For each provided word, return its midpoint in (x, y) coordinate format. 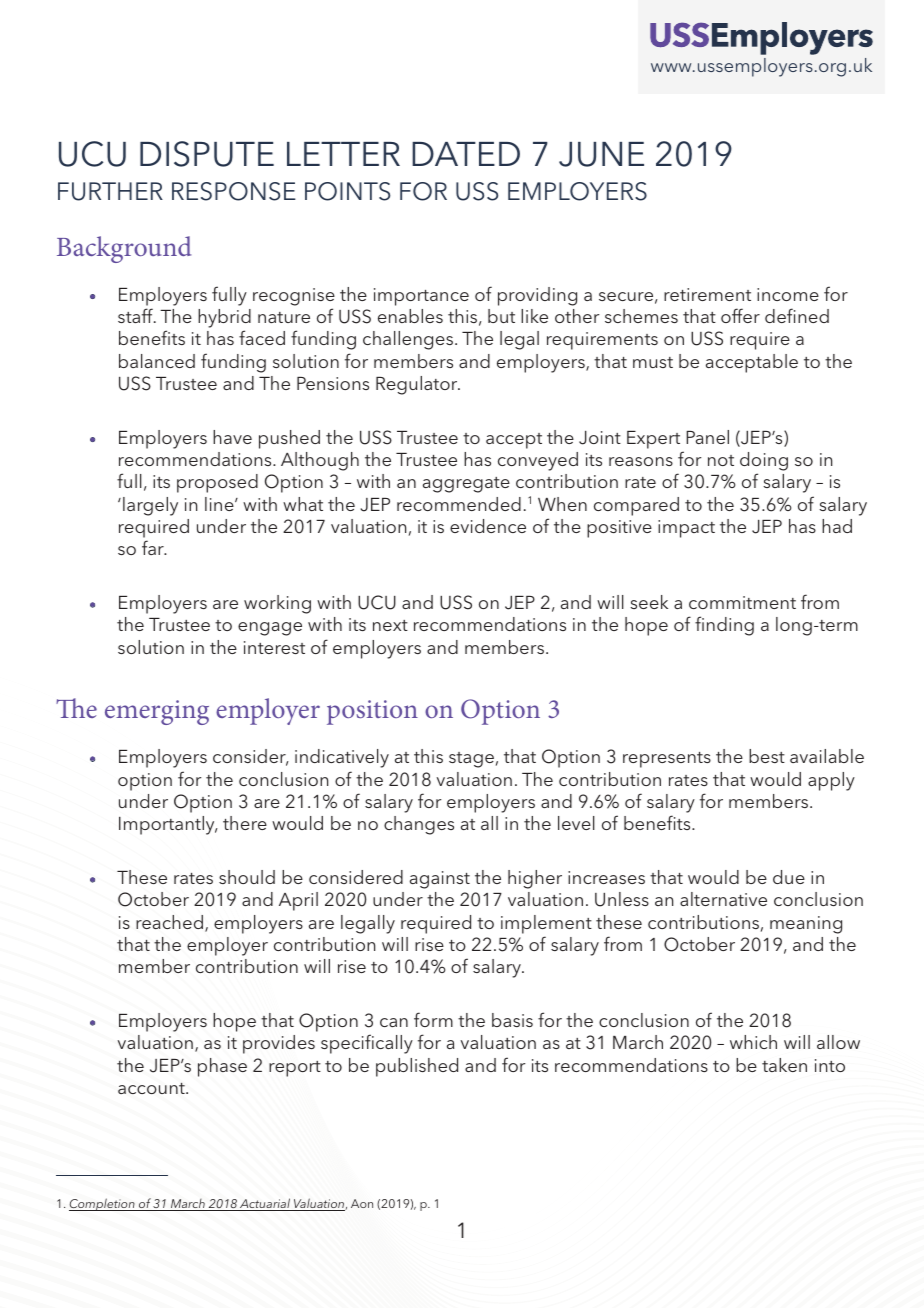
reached (169, 922)
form (433, 1019)
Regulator (418, 385)
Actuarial (265, 1204)
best (767, 756)
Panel (707, 437)
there (245, 823)
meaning (806, 925)
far (154, 547)
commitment (742, 602)
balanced (157, 361)
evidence (488, 526)
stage (471, 760)
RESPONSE (234, 191)
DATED (466, 154)
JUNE (601, 154)
